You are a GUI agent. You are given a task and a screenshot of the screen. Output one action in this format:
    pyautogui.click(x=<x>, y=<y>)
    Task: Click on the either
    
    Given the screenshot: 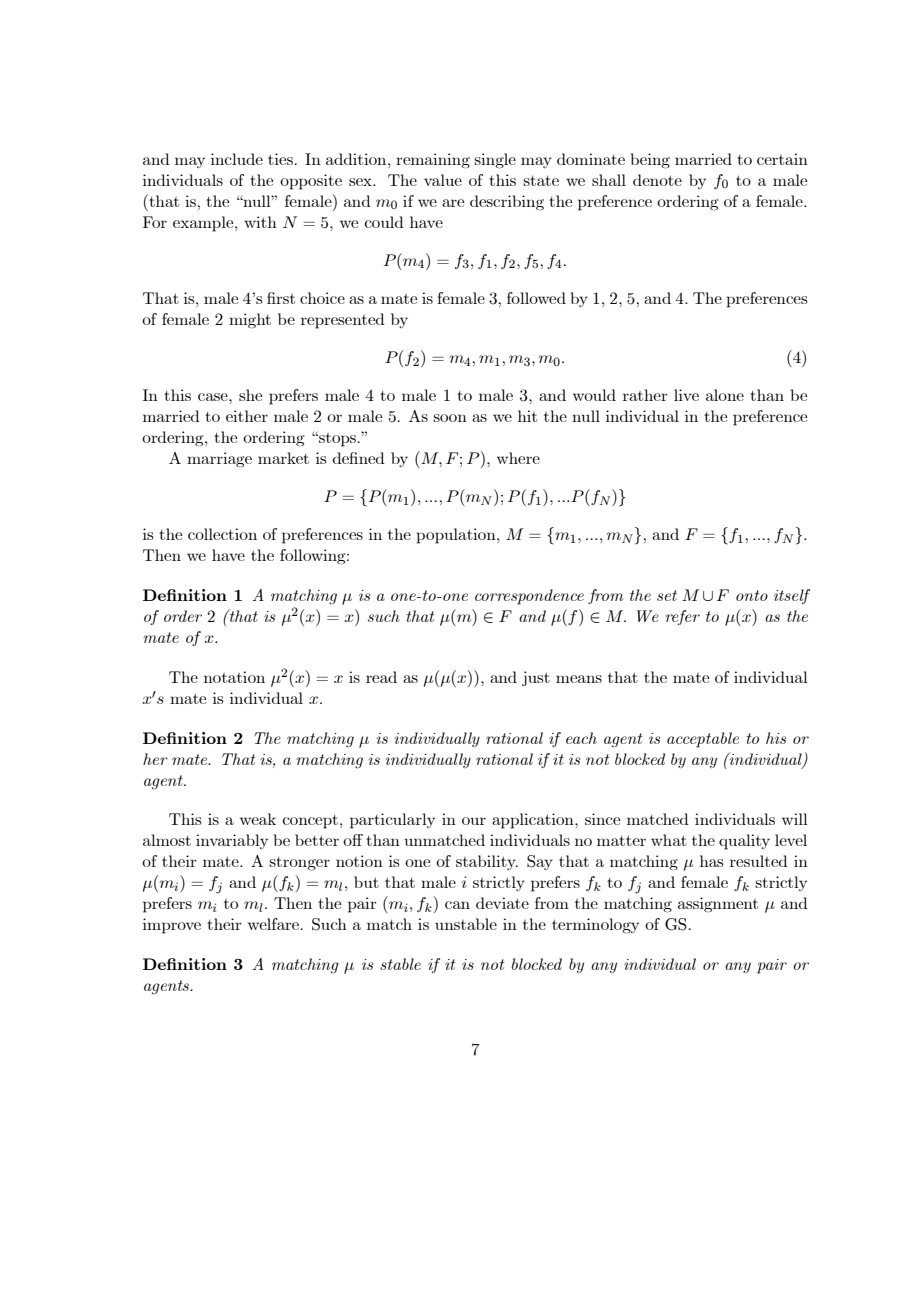 What is the action you would take?
    pyautogui.click(x=247, y=416)
